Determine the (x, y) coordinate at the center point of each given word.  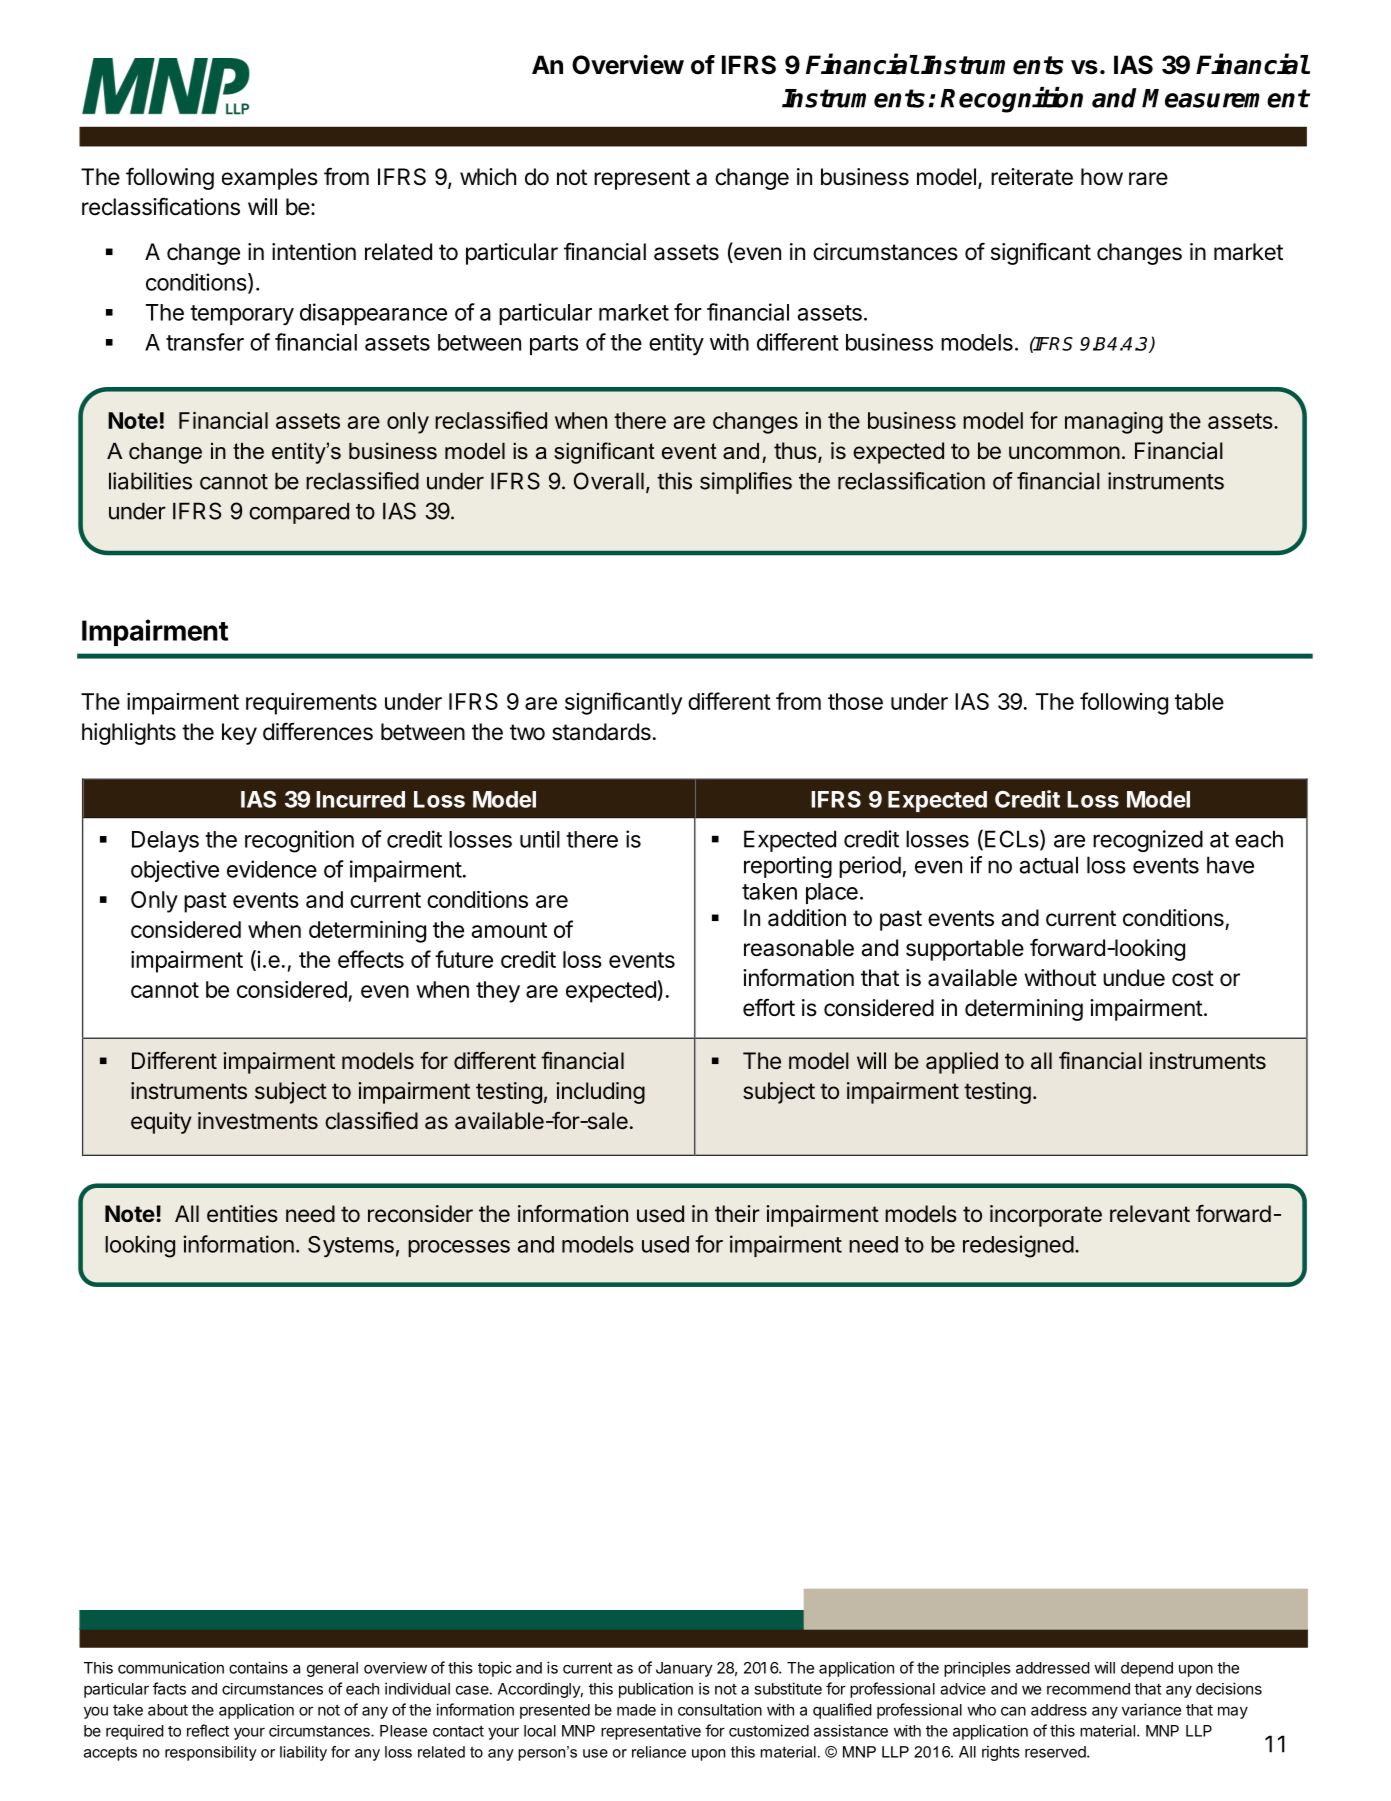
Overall (609, 481)
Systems (351, 1246)
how (1102, 177)
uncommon (1064, 452)
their (737, 1214)
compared (299, 513)
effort (769, 1007)
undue (1134, 978)
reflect (208, 1730)
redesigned (1018, 1246)
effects (371, 959)
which (488, 177)
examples (270, 179)
